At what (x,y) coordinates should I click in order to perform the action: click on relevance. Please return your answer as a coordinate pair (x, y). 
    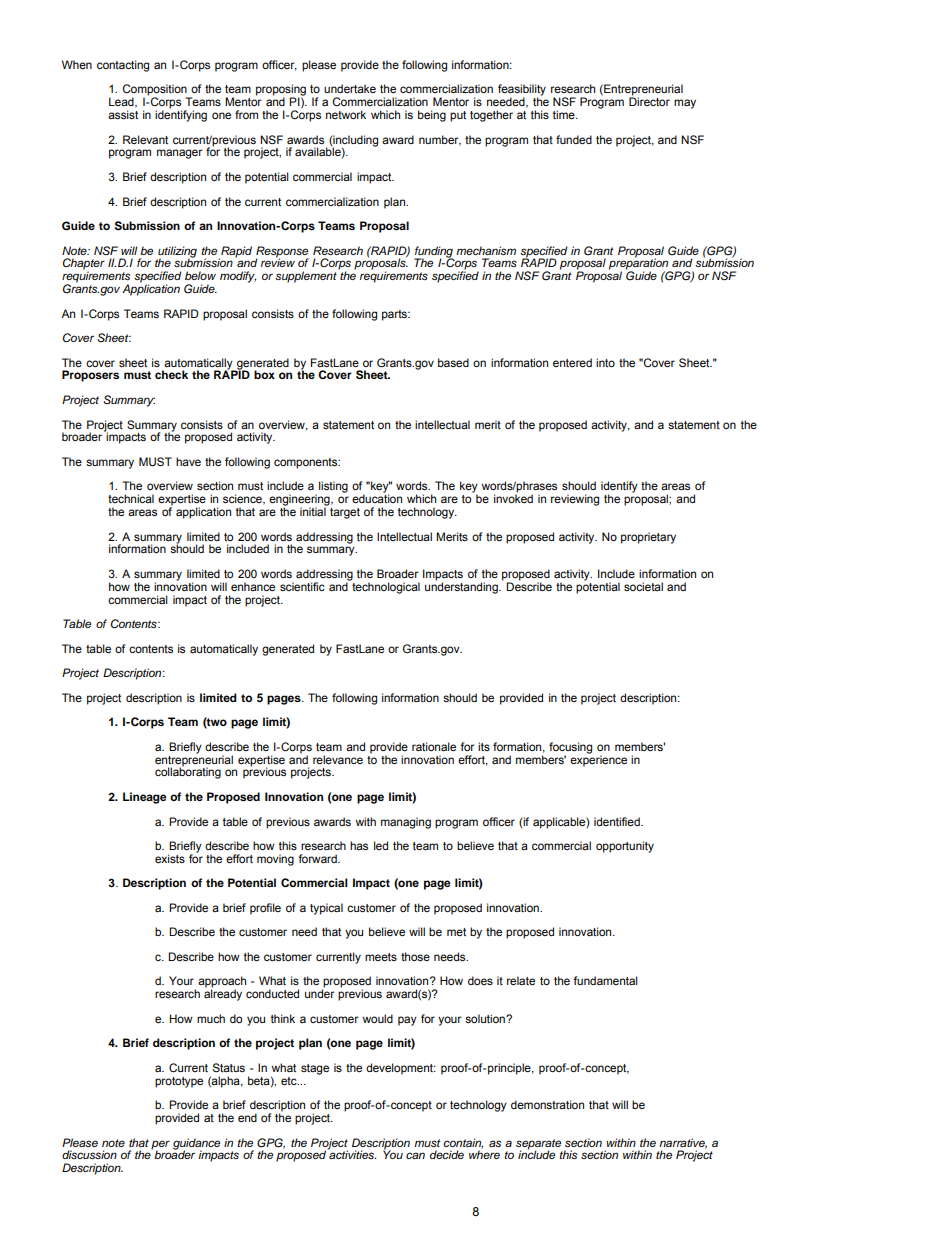
    Looking at the image, I should click on (338, 759).
